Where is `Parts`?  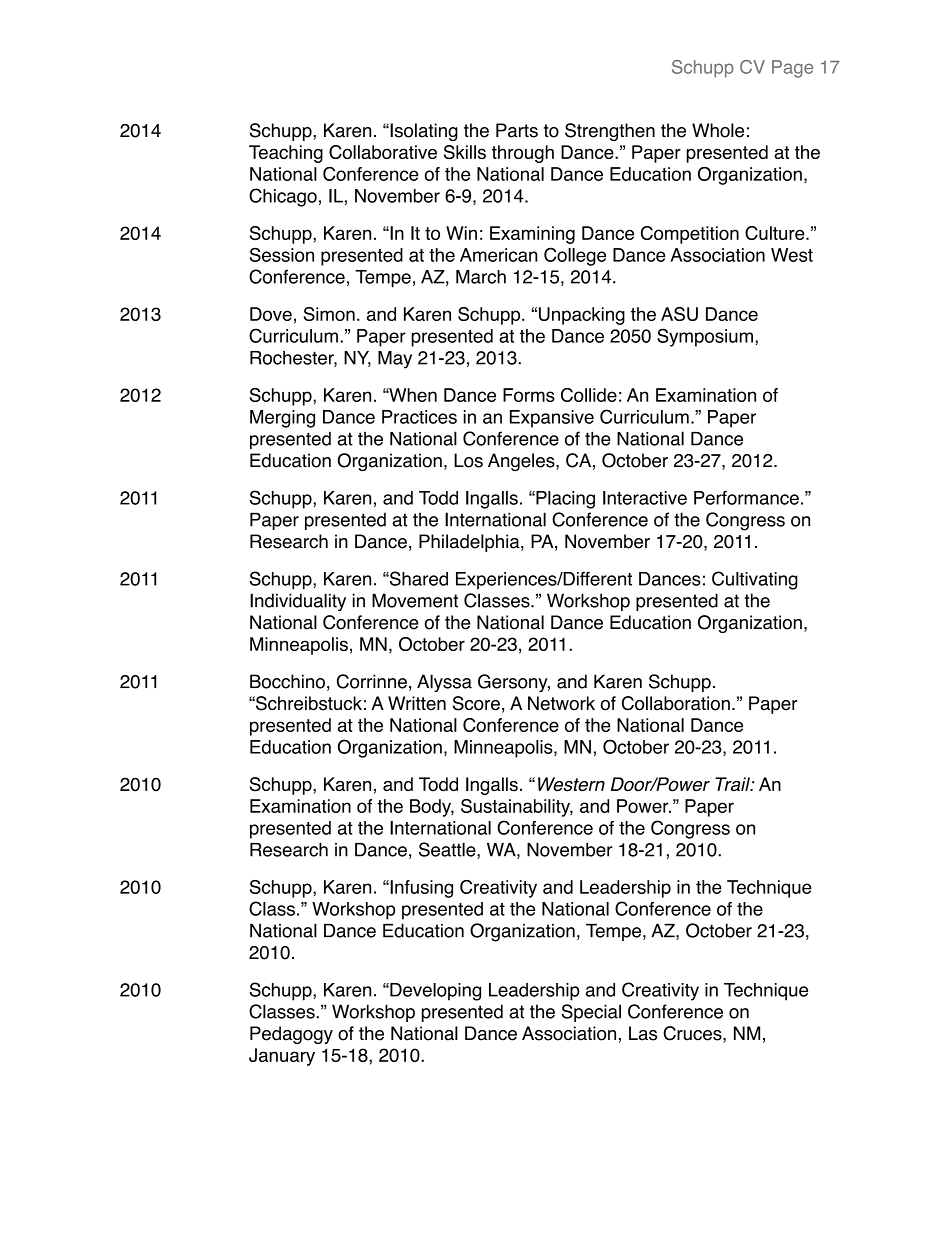
Parts is located at coordinates (517, 130).
